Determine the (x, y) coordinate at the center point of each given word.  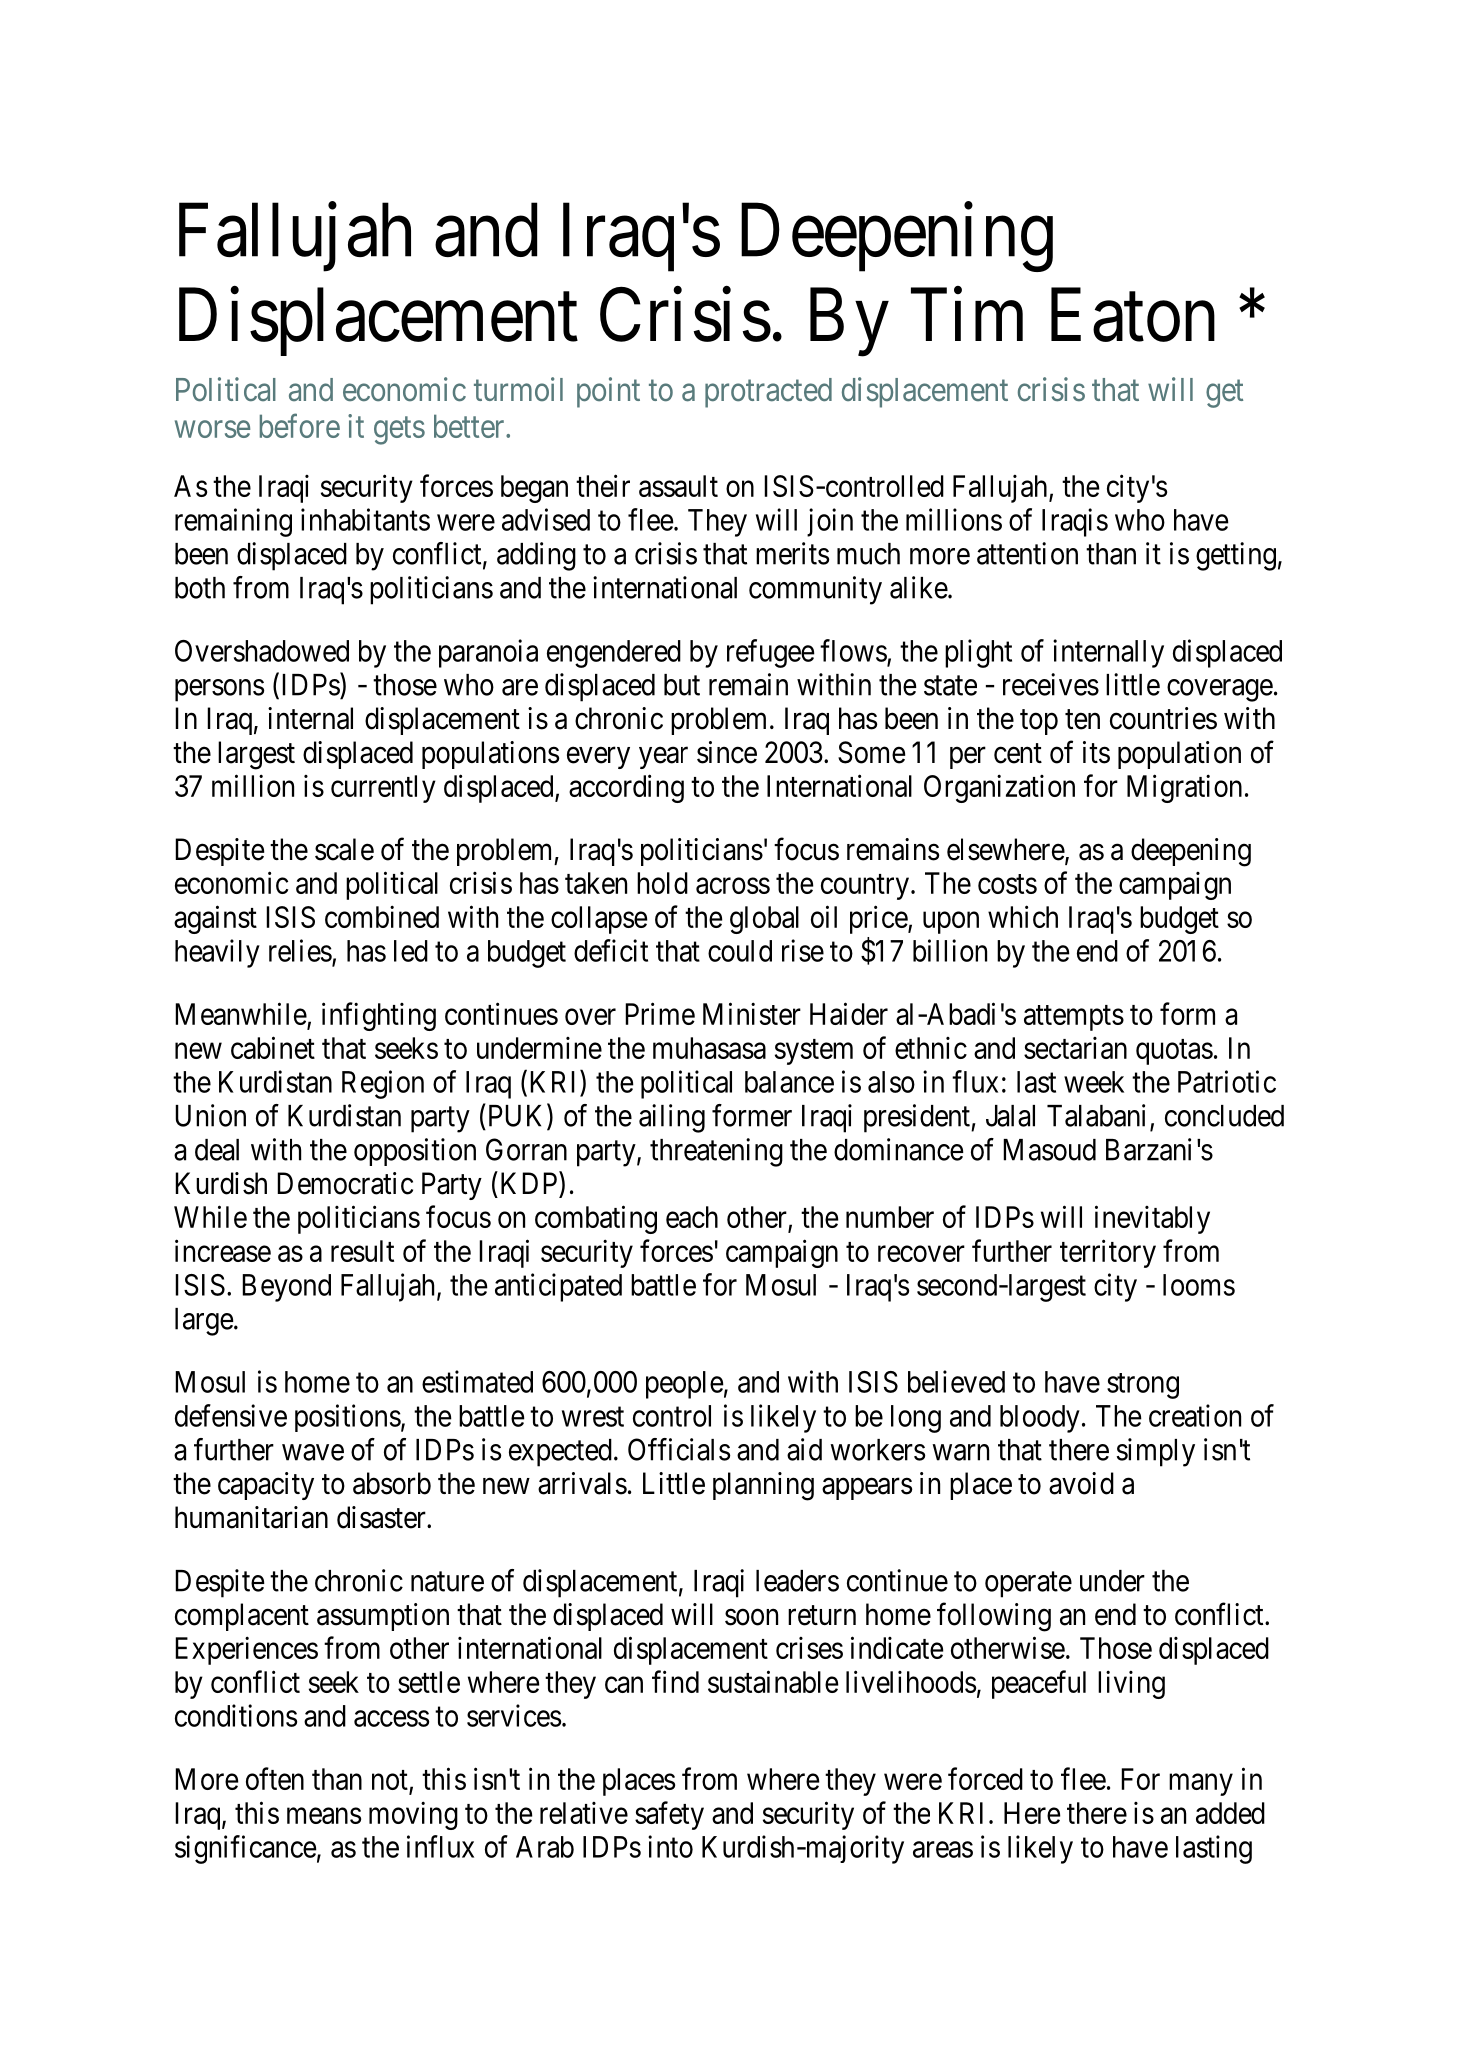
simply (1156, 1452)
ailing (672, 1118)
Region (383, 1084)
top (1039, 722)
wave (313, 1452)
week (1094, 1082)
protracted (768, 393)
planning (763, 1486)
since (727, 752)
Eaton (1133, 316)
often (275, 1778)
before (300, 426)
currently (383, 789)
